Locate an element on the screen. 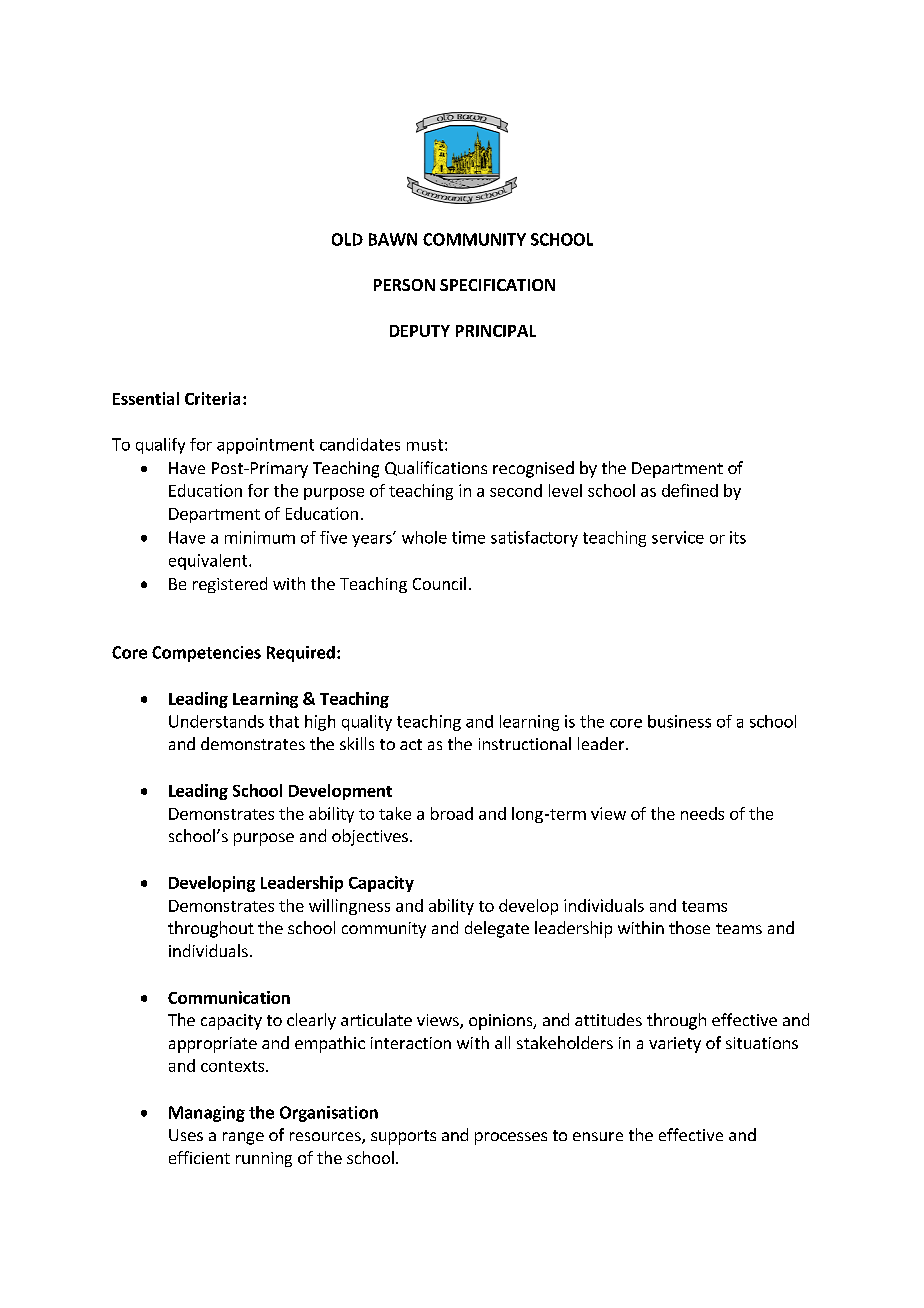 The width and height of the screenshot is (924, 1308). instructional is located at coordinates (525, 743).
